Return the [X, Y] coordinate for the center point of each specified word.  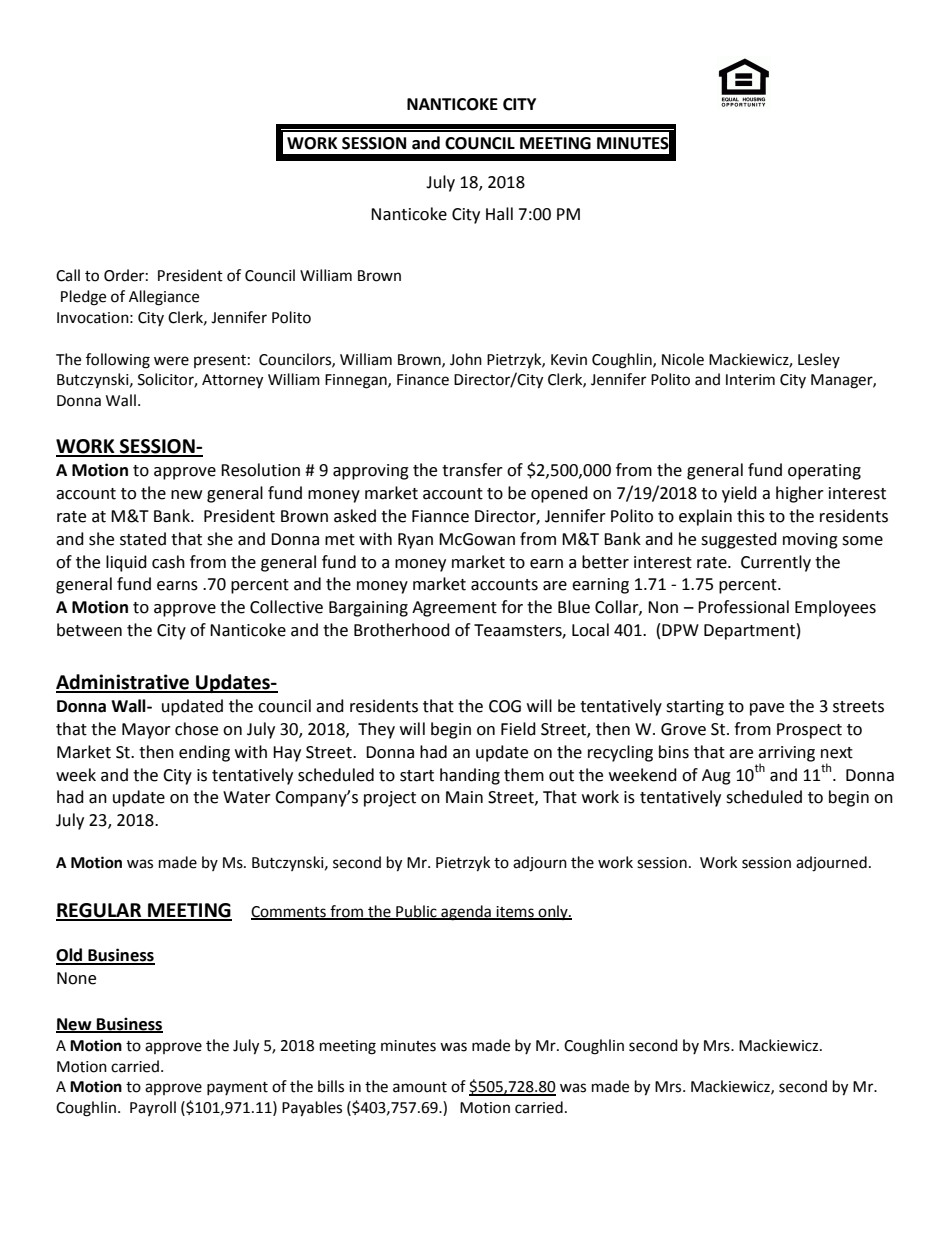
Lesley [819, 360]
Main [464, 797]
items [515, 912]
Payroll [153, 1108]
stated [143, 539]
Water [247, 797]
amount [420, 1087]
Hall [499, 214]
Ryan [415, 541]
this [751, 516]
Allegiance [164, 298]
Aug [716, 777]
